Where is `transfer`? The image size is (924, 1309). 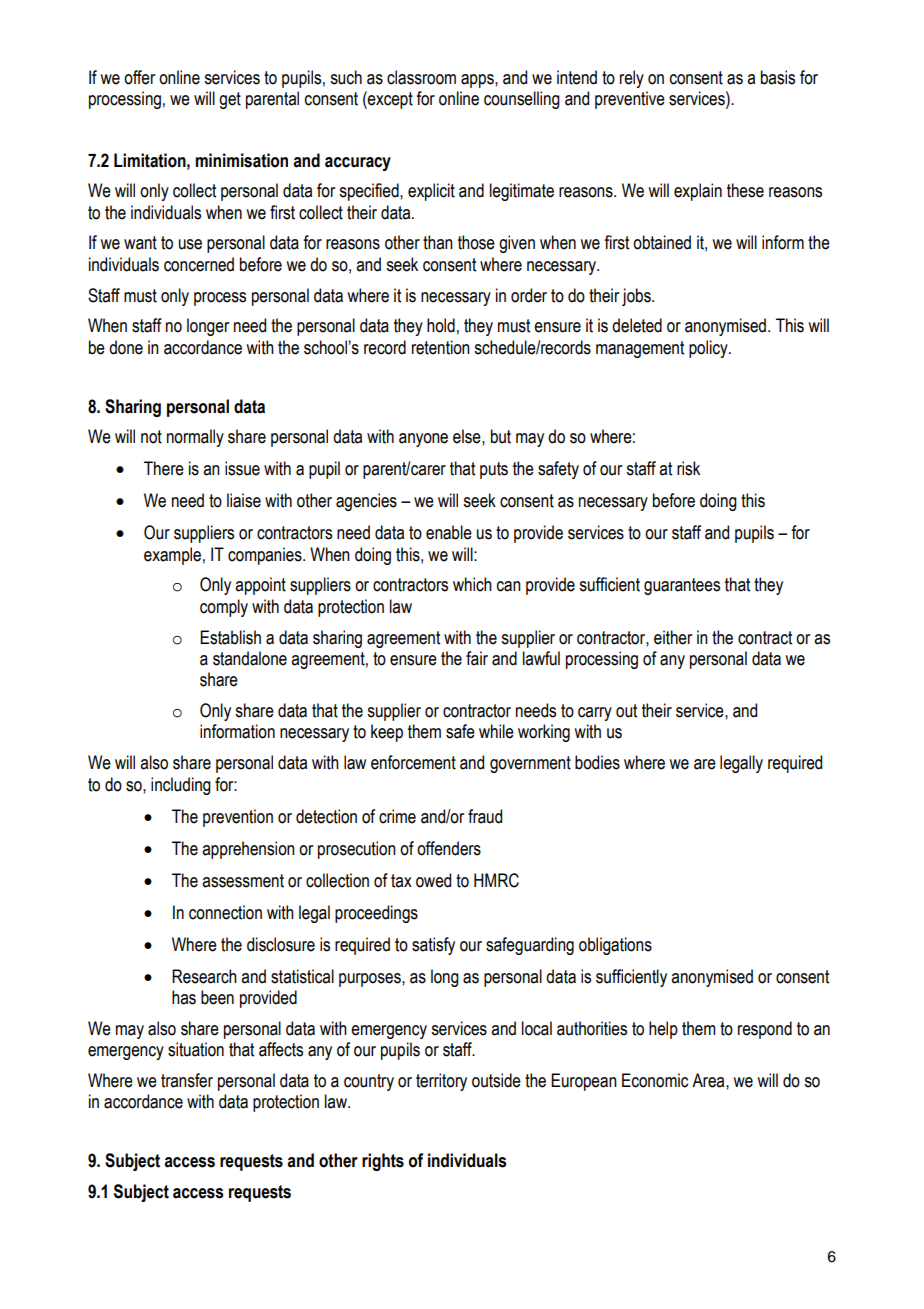 transfer is located at coordinates (187, 1080).
